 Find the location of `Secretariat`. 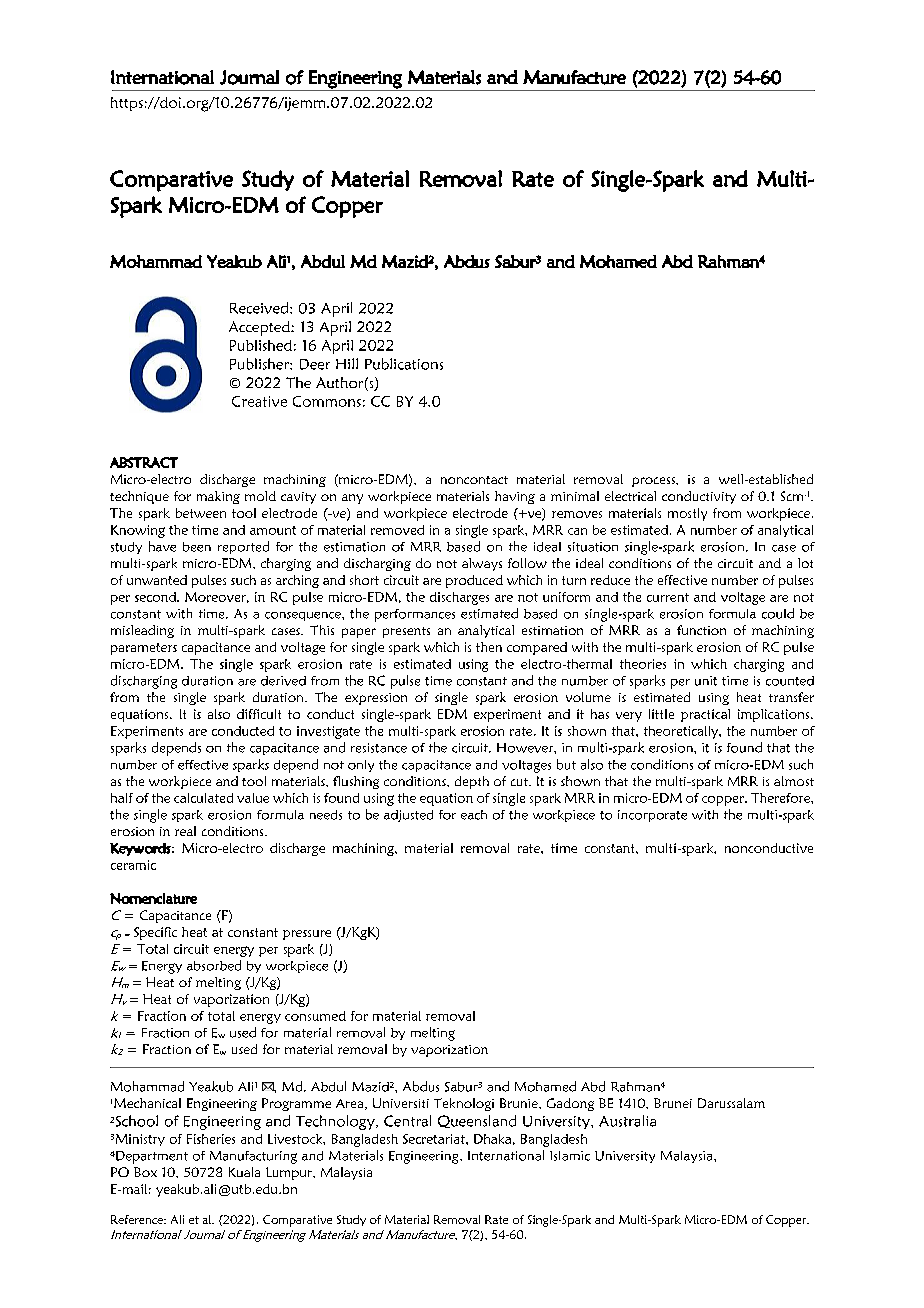

Secretariat is located at coordinates (435, 1139).
